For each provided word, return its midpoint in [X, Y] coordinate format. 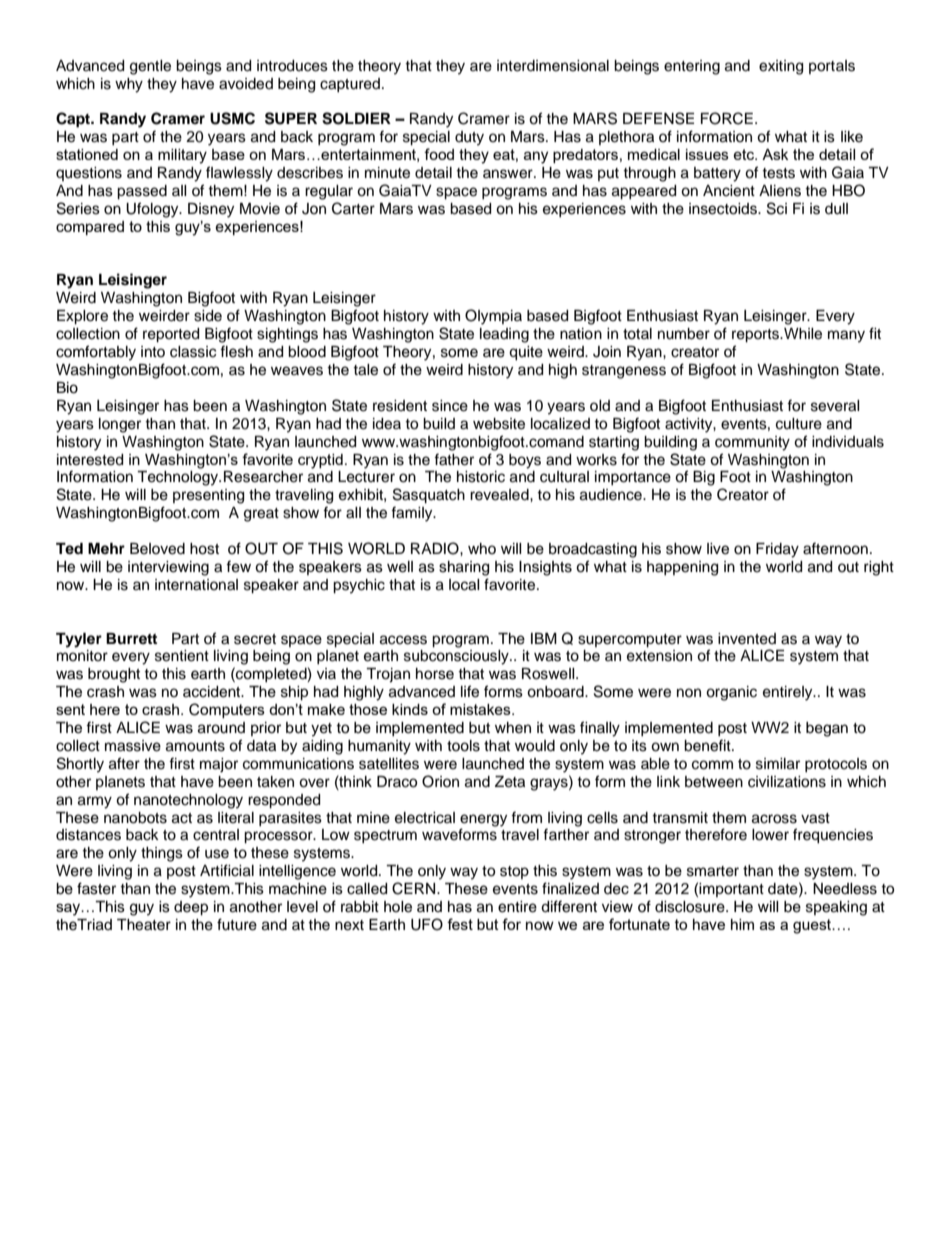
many [846, 336]
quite [526, 353]
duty [469, 138]
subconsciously [457, 657]
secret [255, 639]
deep [191, 908]
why [129, 85]
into [153, 351]
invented [747, 639]
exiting [781, 67]
